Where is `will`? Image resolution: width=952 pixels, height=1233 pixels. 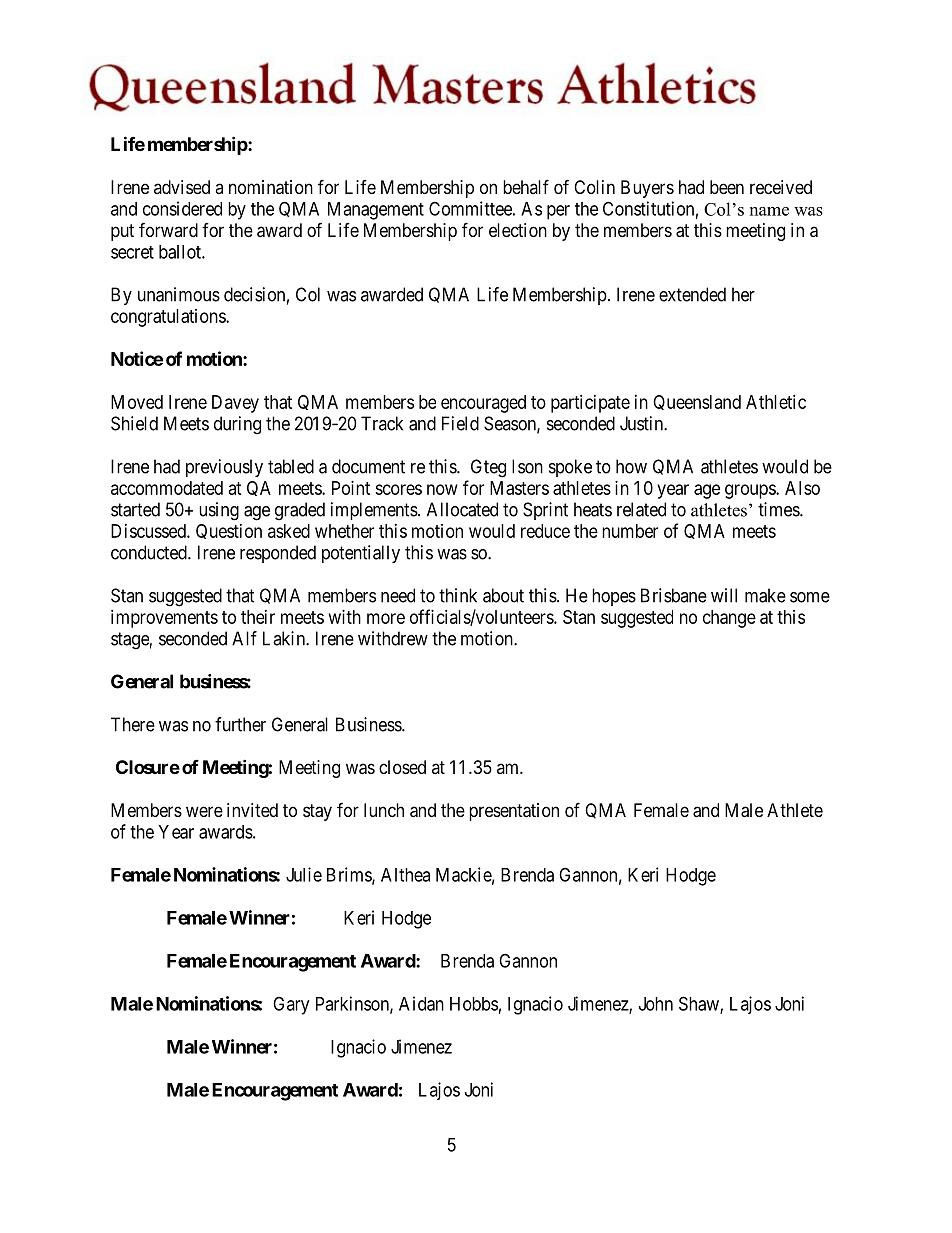
will is located at coordinates (724, 595).
